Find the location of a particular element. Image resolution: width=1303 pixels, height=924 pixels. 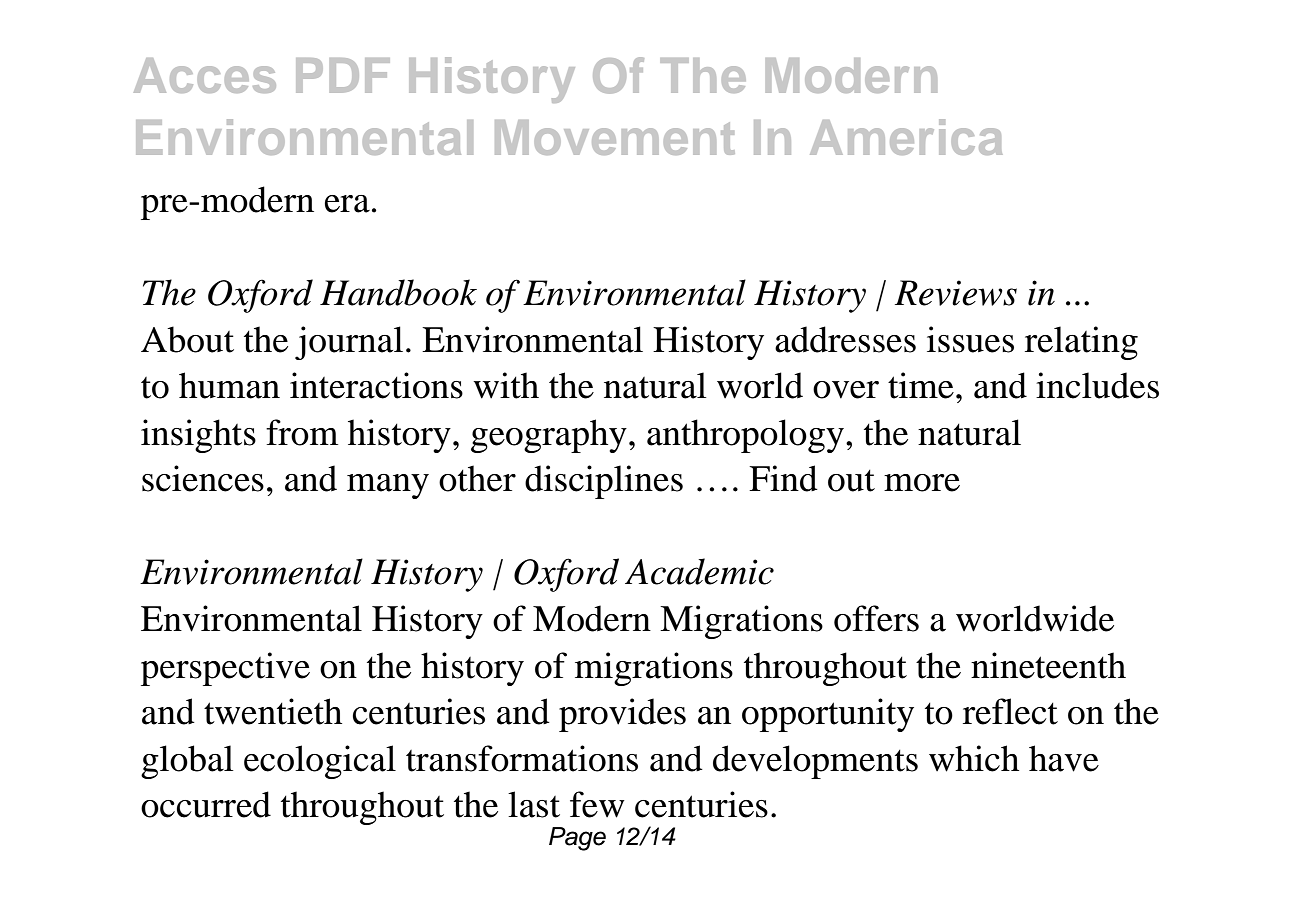

occurred is located at coordinates (206, 804).
